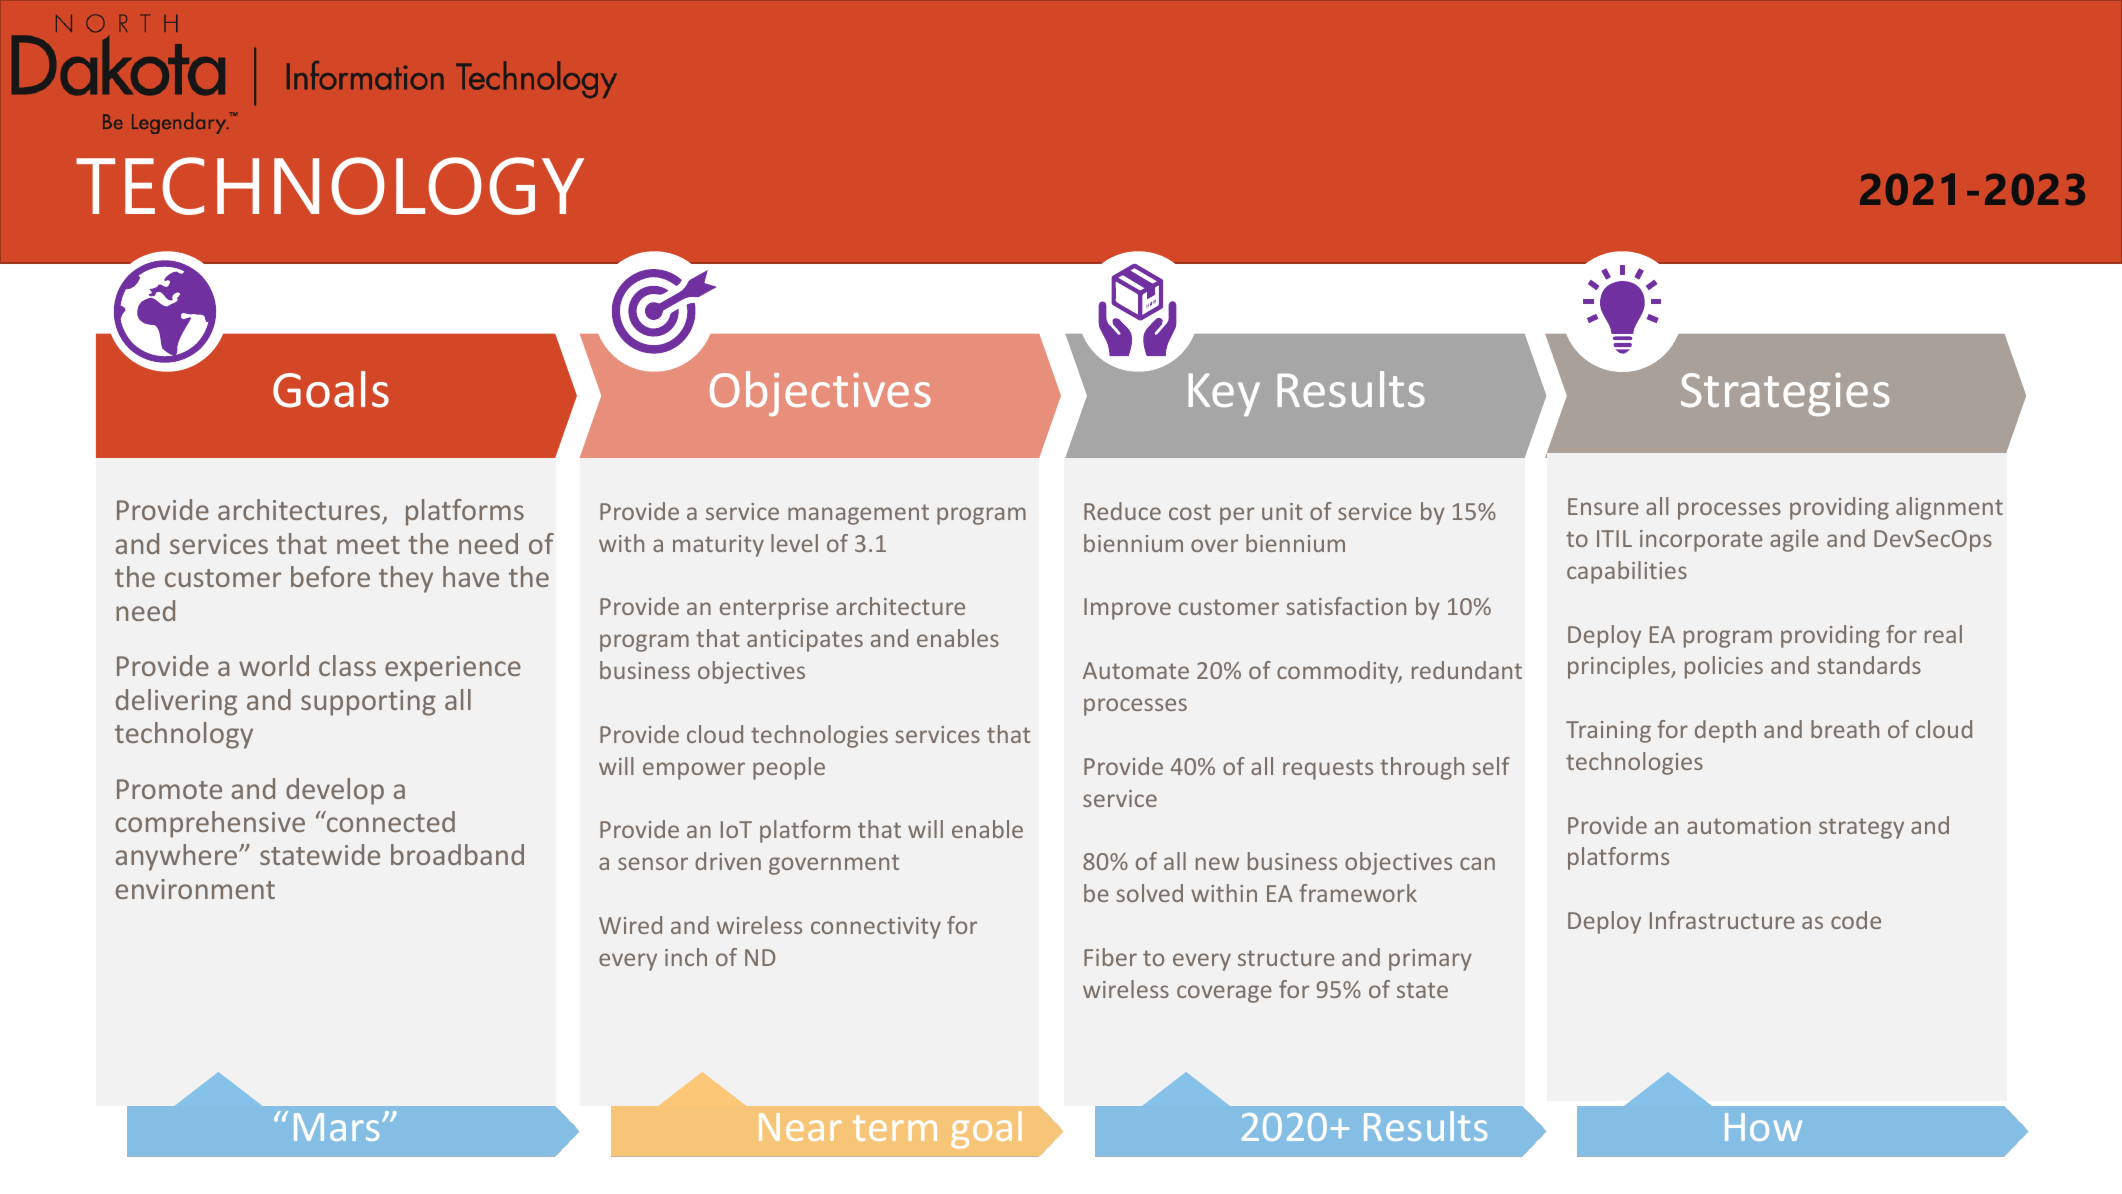  Describe the element at coordinates (1856, 920) in the screenshot. I see `code` at that location.
